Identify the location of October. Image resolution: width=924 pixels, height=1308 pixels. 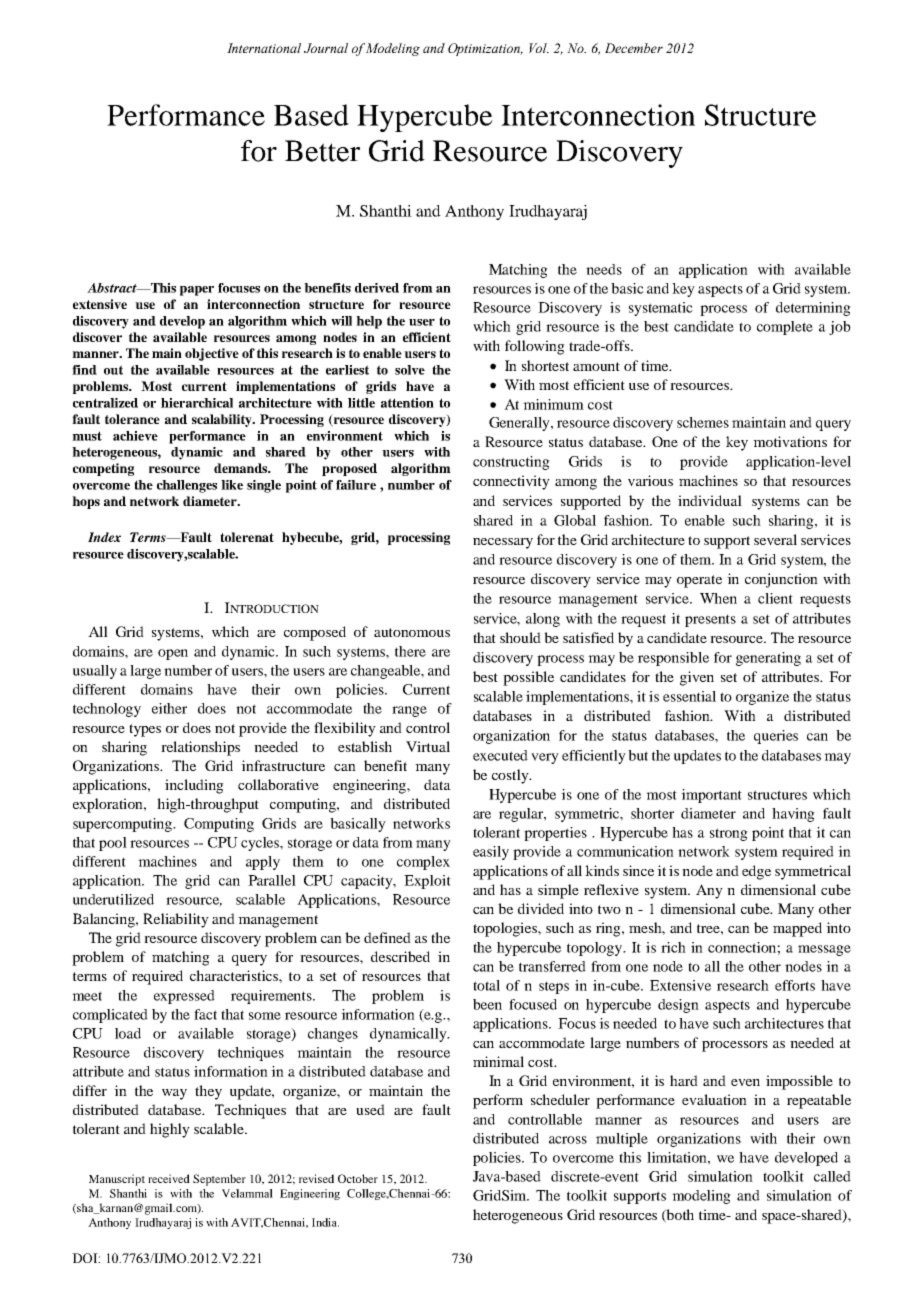
(358, 1178).
